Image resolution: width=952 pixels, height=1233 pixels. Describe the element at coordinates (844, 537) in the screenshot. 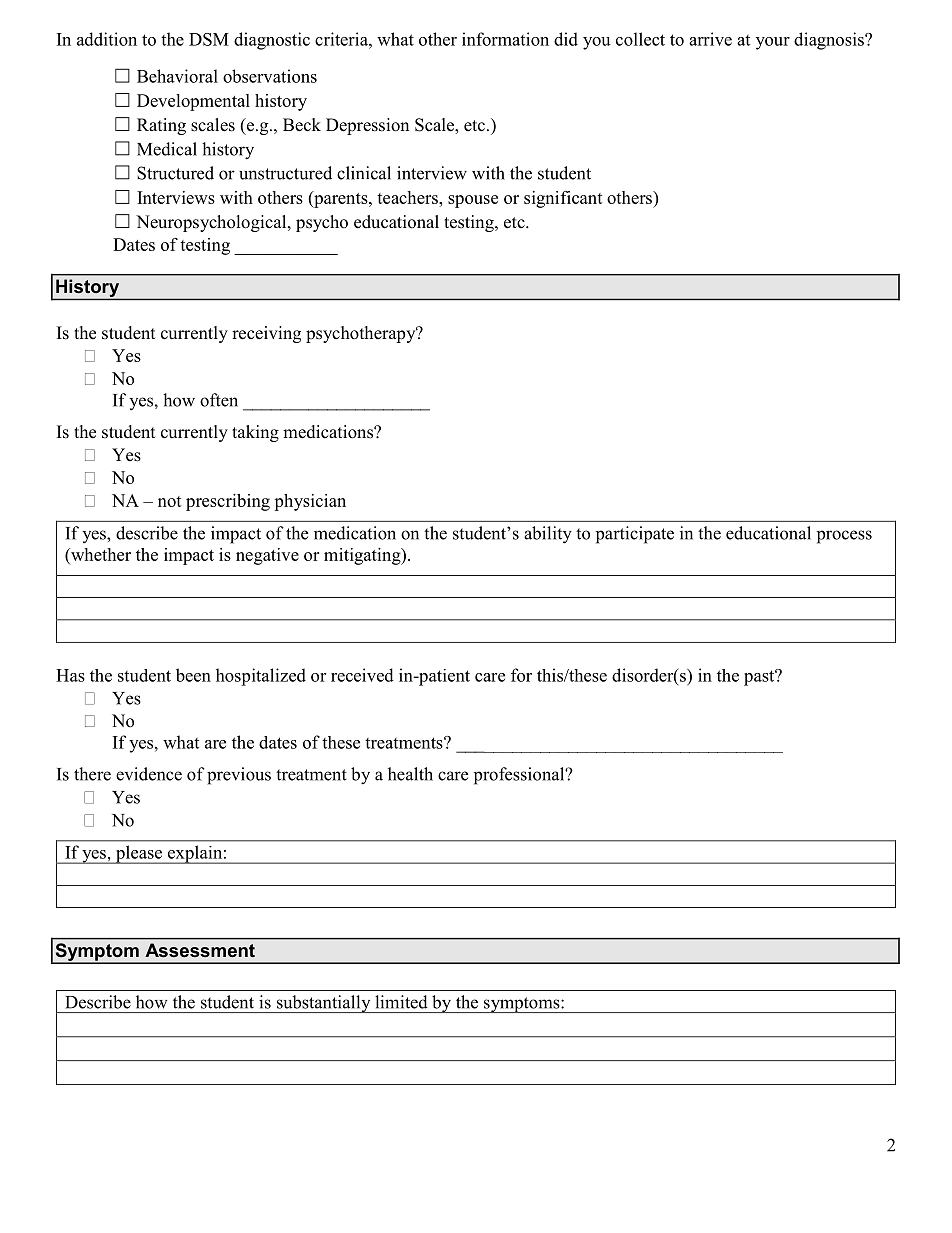

I see `process` at that location.
